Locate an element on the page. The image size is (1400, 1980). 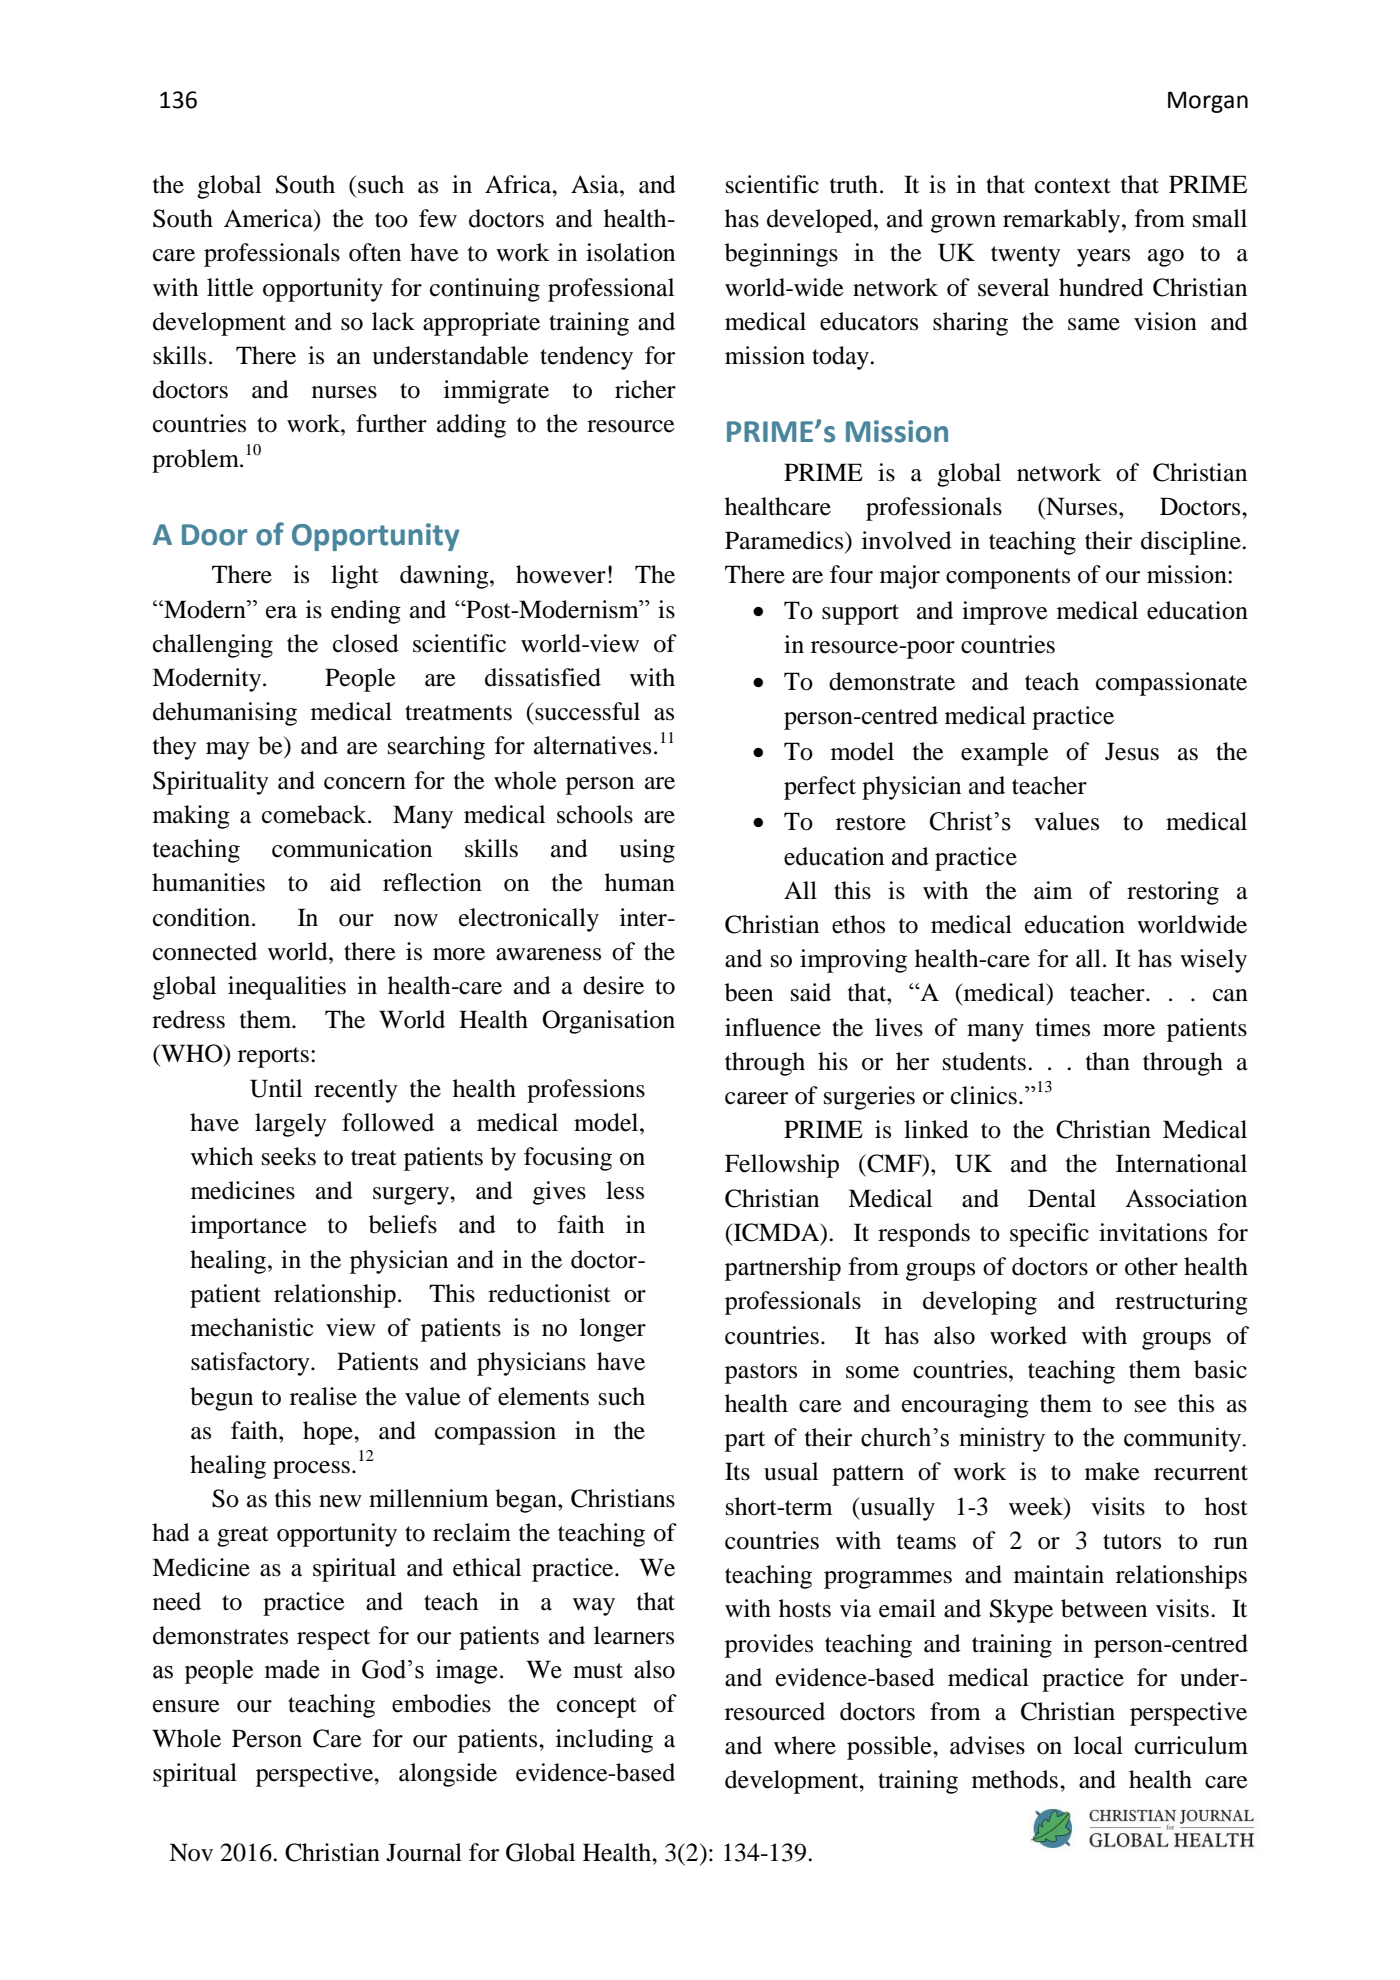
Nov is located at coordinates (191, 1852).
